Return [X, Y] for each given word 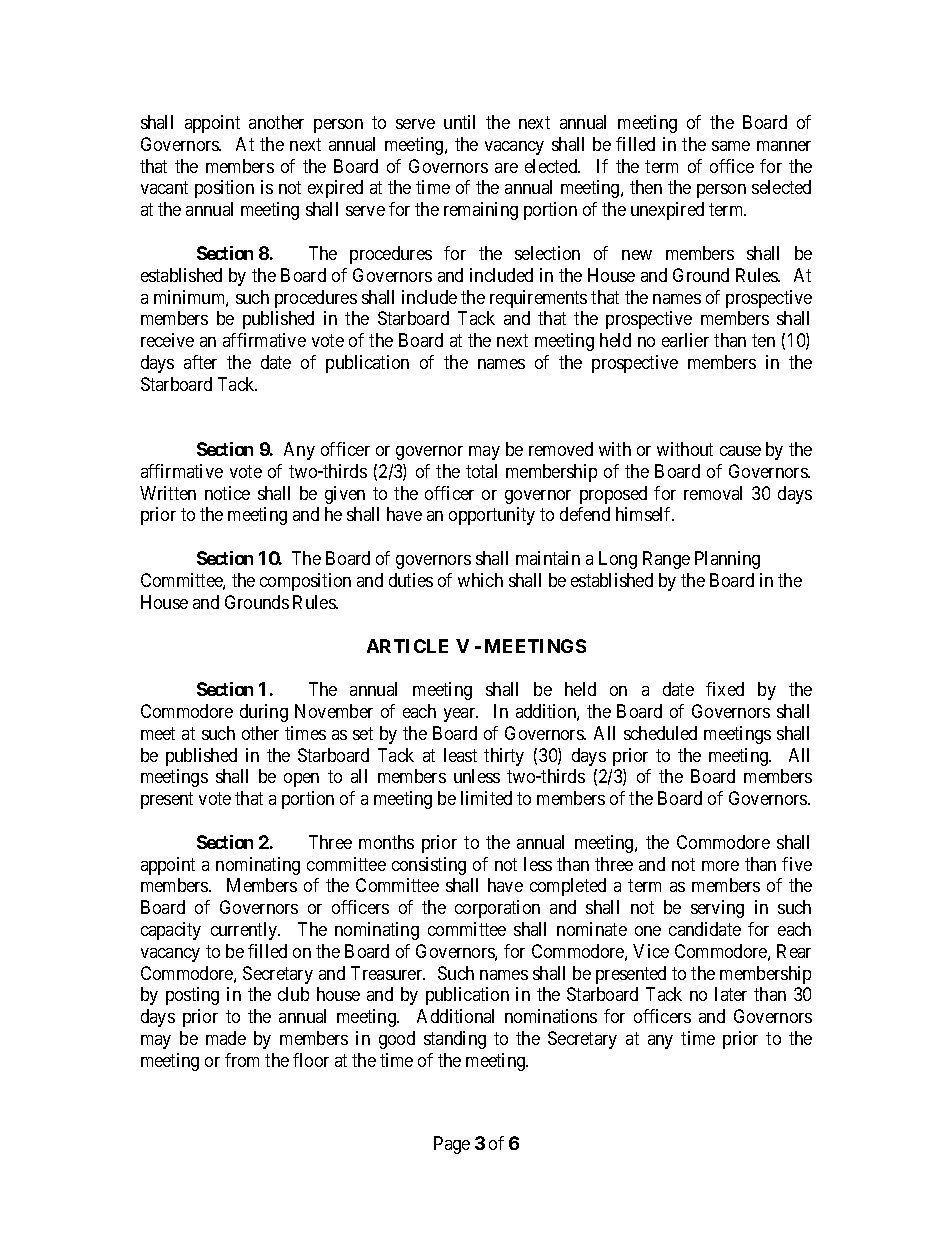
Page [452, 1145]
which [480, 580]
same [731, 146]
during [264, 713]
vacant [164, 188]
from [242, 1060]
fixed [725, 689]
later [731, 994]
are [506, 168]
